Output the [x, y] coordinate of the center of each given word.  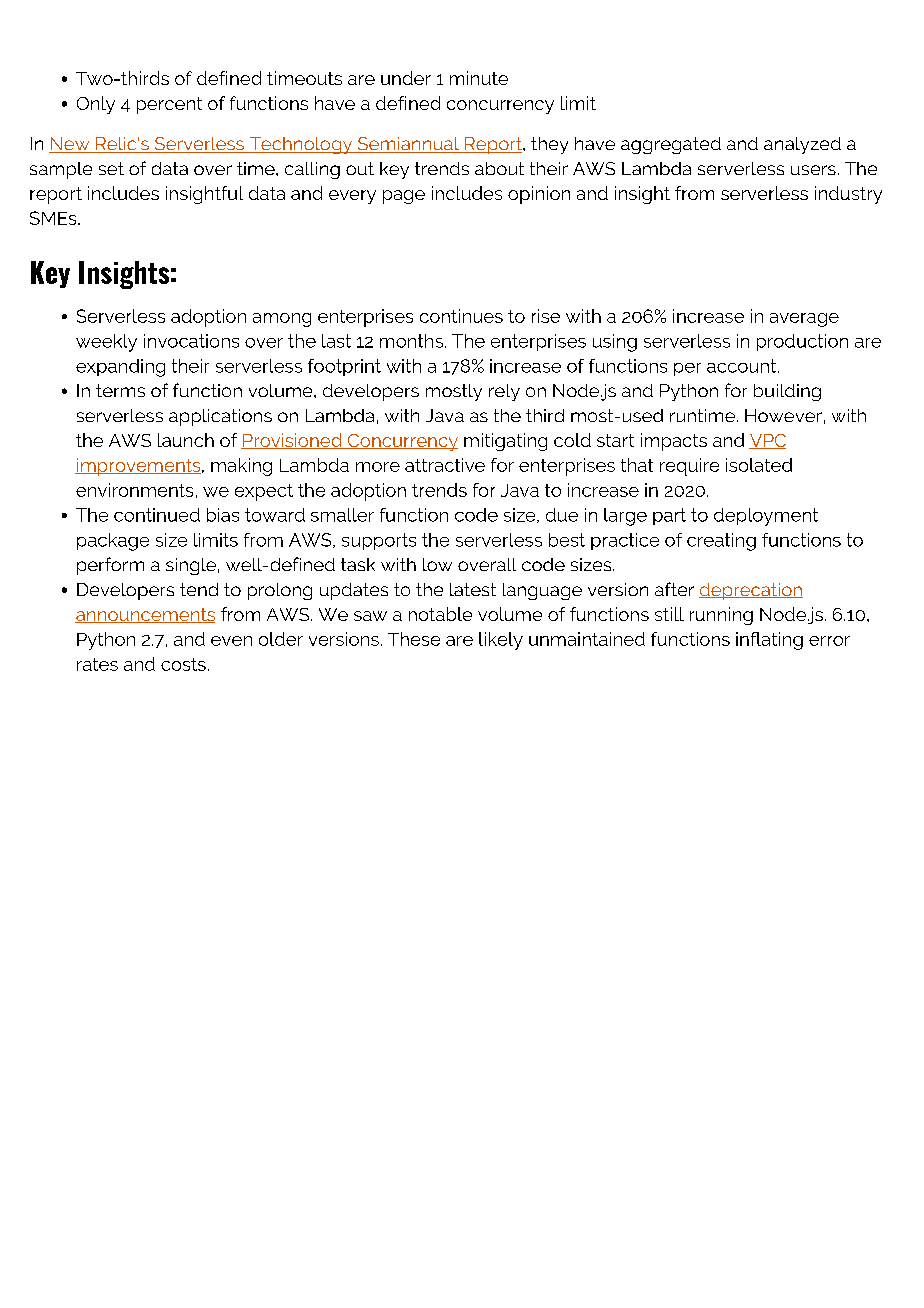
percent [169, 105]
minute [479, 78]
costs [183, 664]
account [743, 366]
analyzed [802, 145]
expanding [120, 368]
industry [848, 195]
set [111, 168]
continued [157, 515]
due [562, 515]
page [404, 197]
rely [504, 392]
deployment [766, 517]
